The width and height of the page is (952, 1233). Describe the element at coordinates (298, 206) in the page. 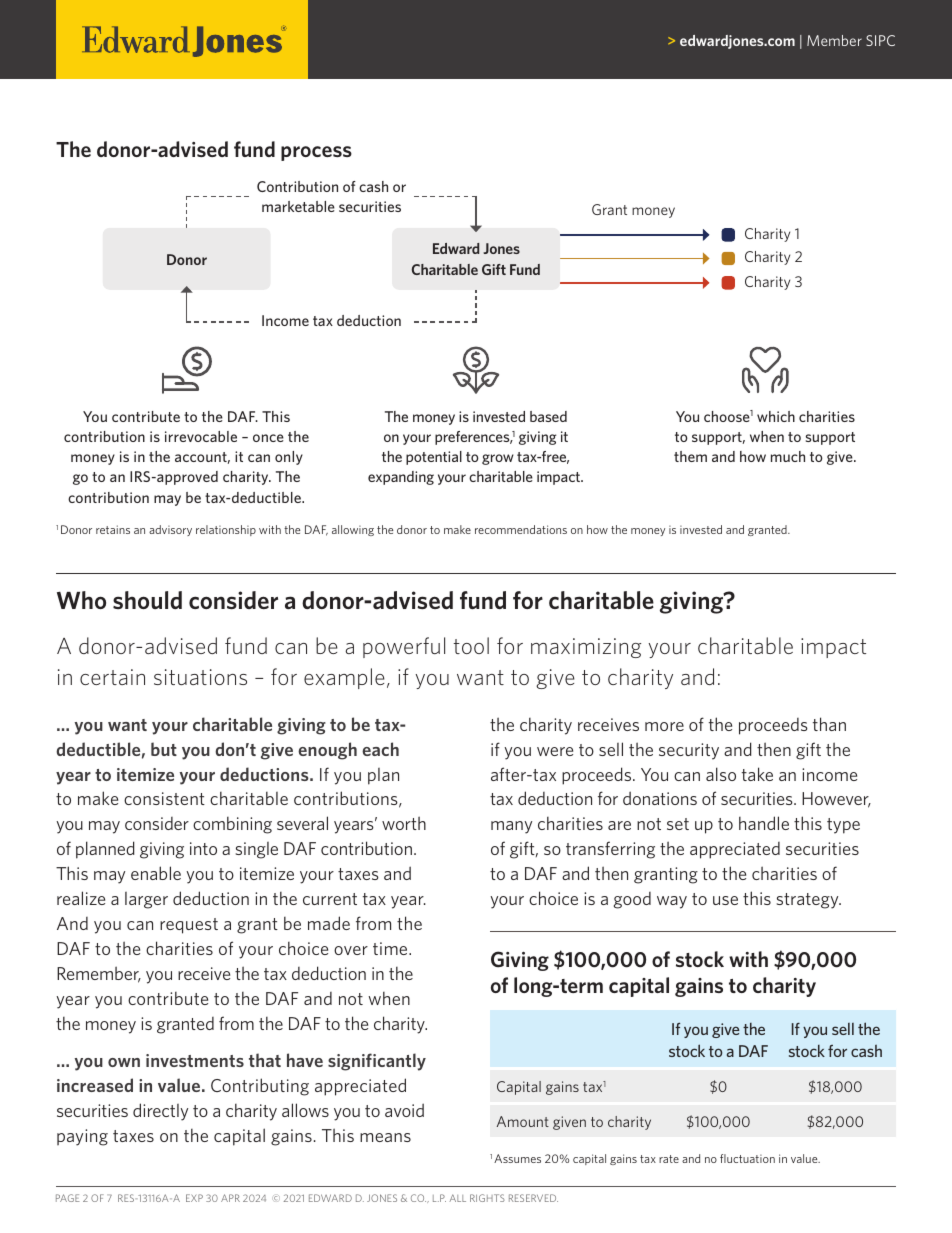

I see `marketable` at that location.
